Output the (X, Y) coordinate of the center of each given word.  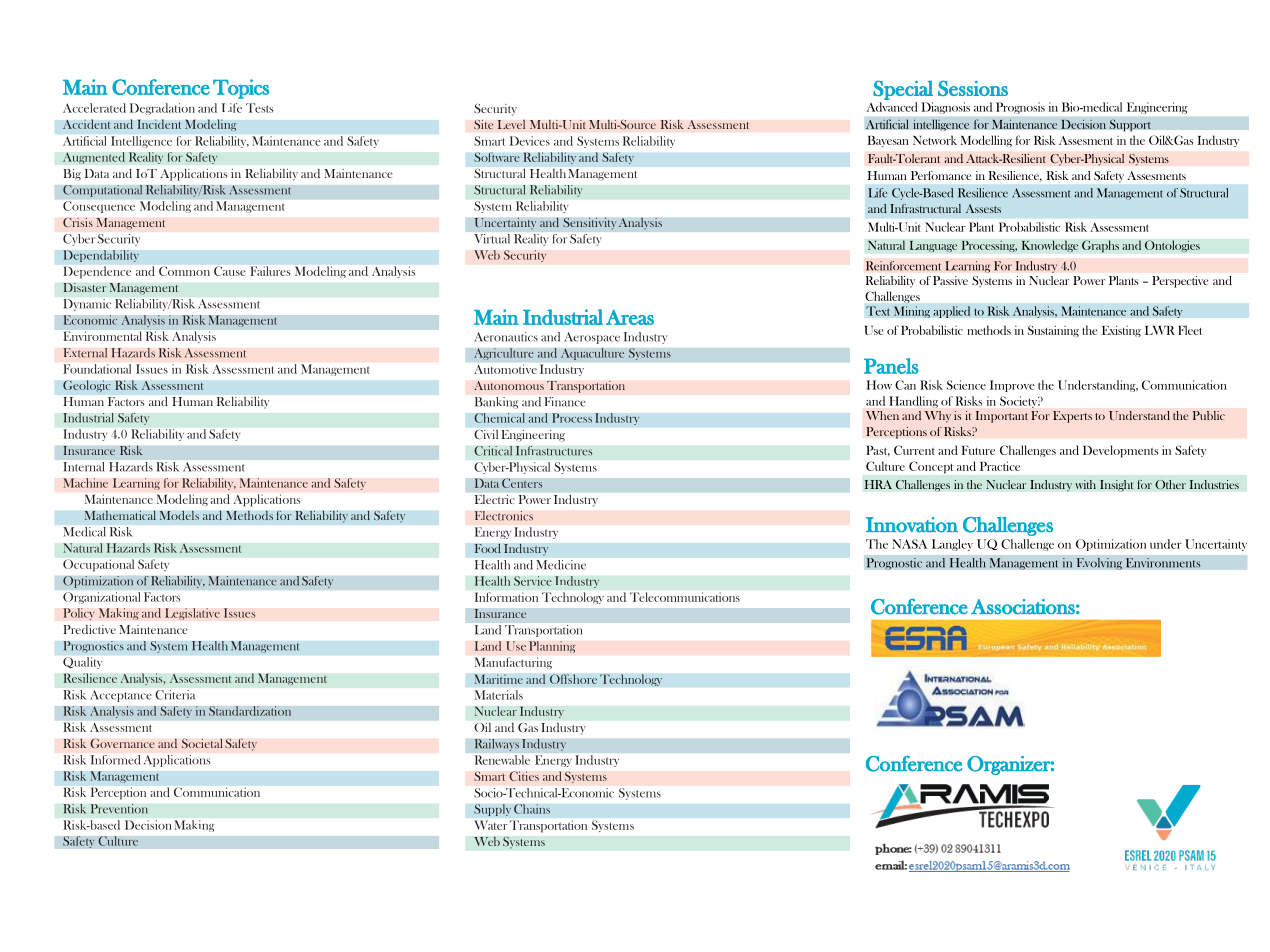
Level (511, 124)
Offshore (573, 679)
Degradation (162, 109)
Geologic (87, 386)
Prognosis (1020, 108)
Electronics (504, 516)
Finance (565, 402)
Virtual (492, 238)
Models (179, 515)
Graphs (1100, 246)
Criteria (175, 695)
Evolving (1099, 564)
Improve (1012, 386)
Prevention (119, 809)
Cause (230, 271)
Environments (1163, 563)
